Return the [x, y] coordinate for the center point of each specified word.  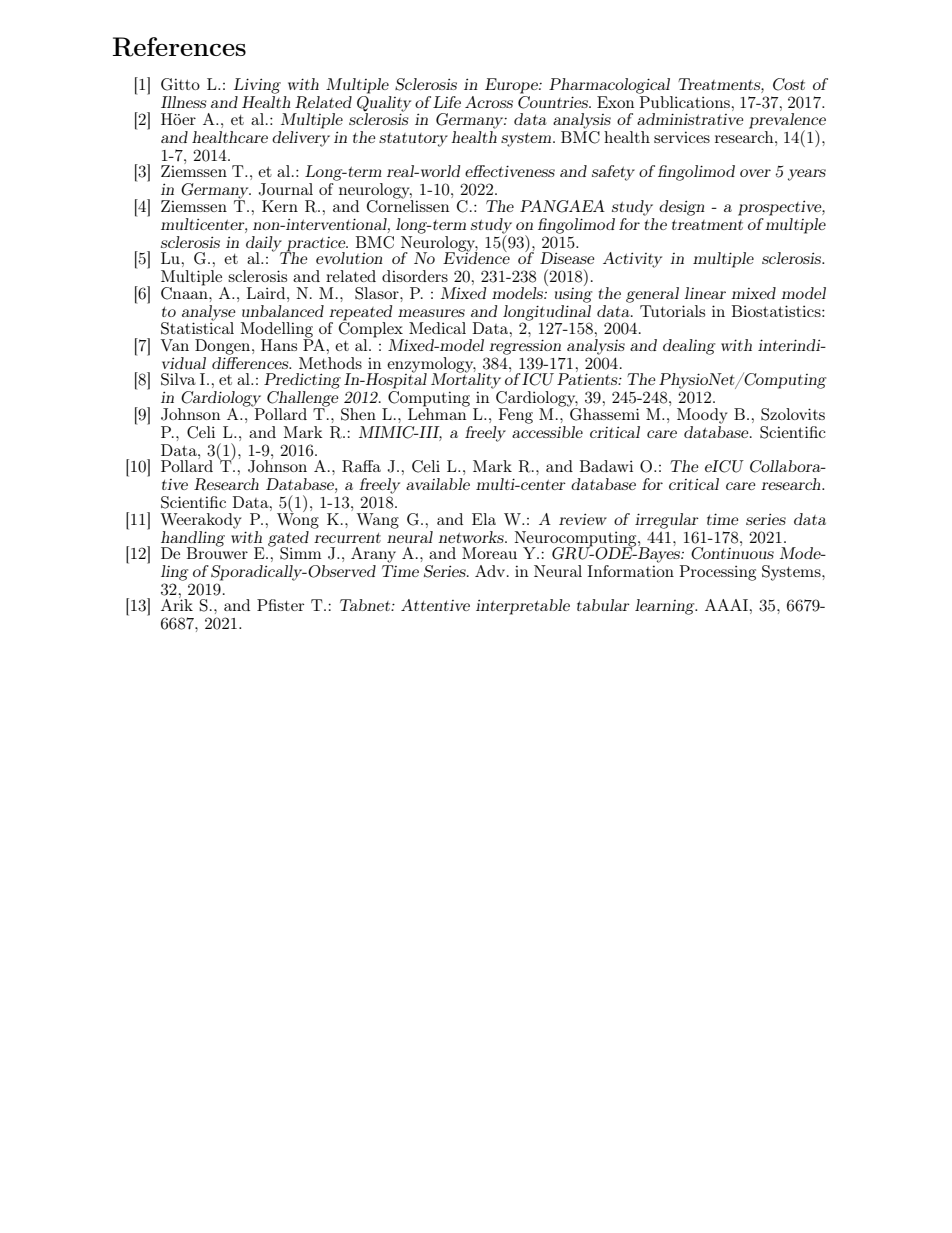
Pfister [280, 605]
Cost [789, 84]
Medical [437, 328]
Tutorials [672, 311]
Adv [491, 571]
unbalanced [283, 311]
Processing [718, 573]
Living [257, 86]
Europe [512, 86]
